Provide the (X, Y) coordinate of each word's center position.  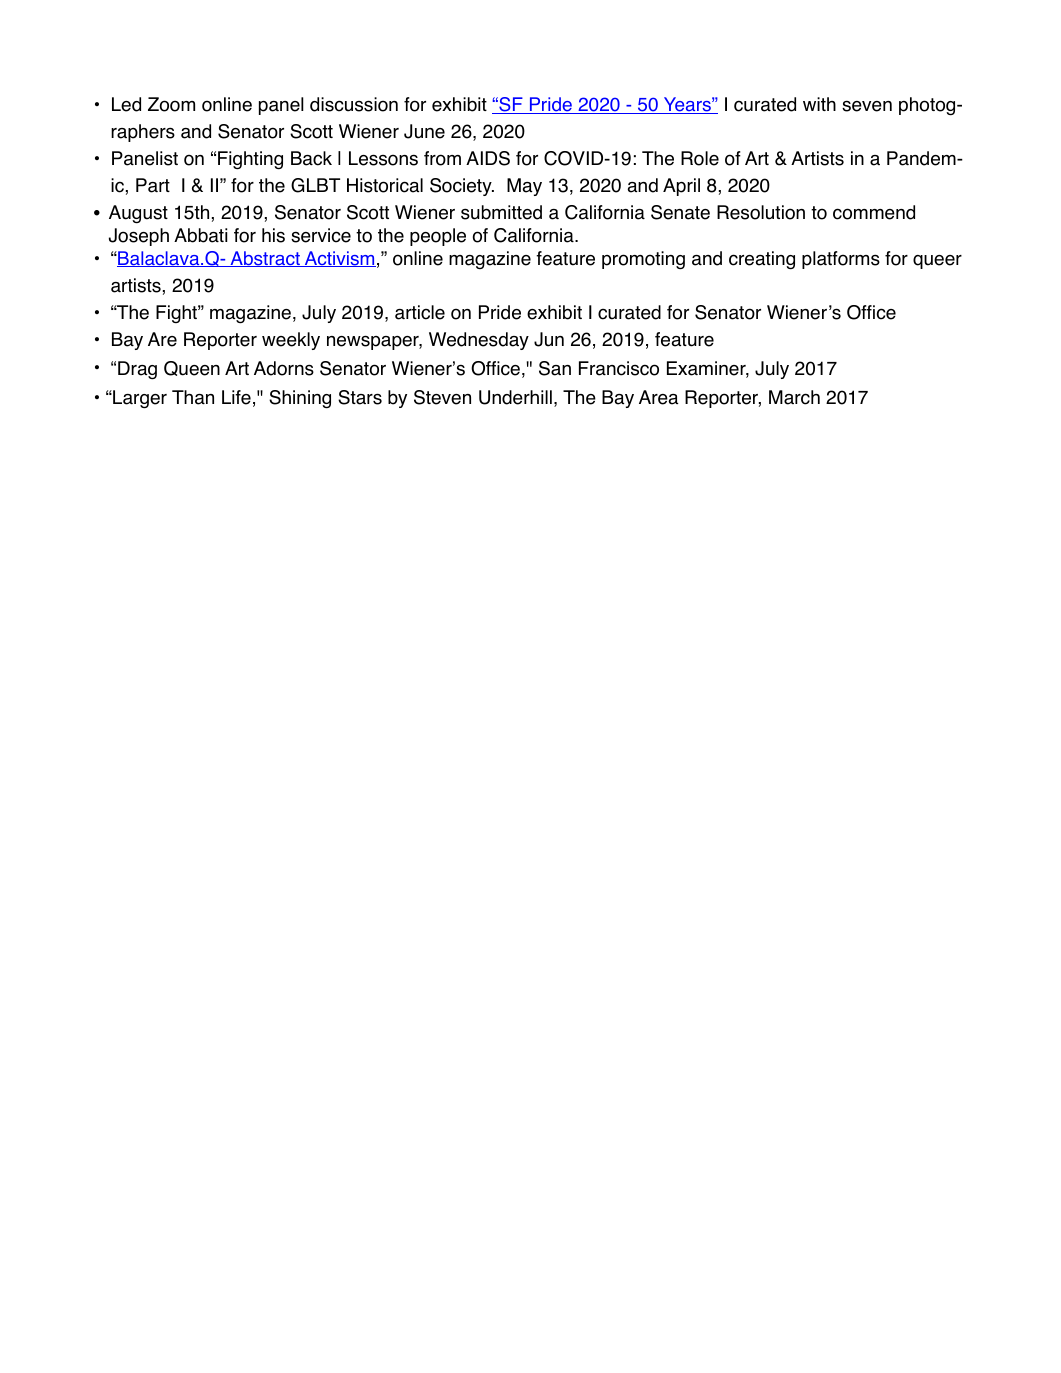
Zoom (171, 104)
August (138, 214)
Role (700, 158)
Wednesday (479, 341)
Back (311, 158)
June (424, 131)
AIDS (488, 158)
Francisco (619, 368)
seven (867, 106)
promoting (643, 260)
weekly (291, 341)
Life (236, 397)
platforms (841, 260)
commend (874, 212)
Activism (339, 259)
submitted (501, 212)
